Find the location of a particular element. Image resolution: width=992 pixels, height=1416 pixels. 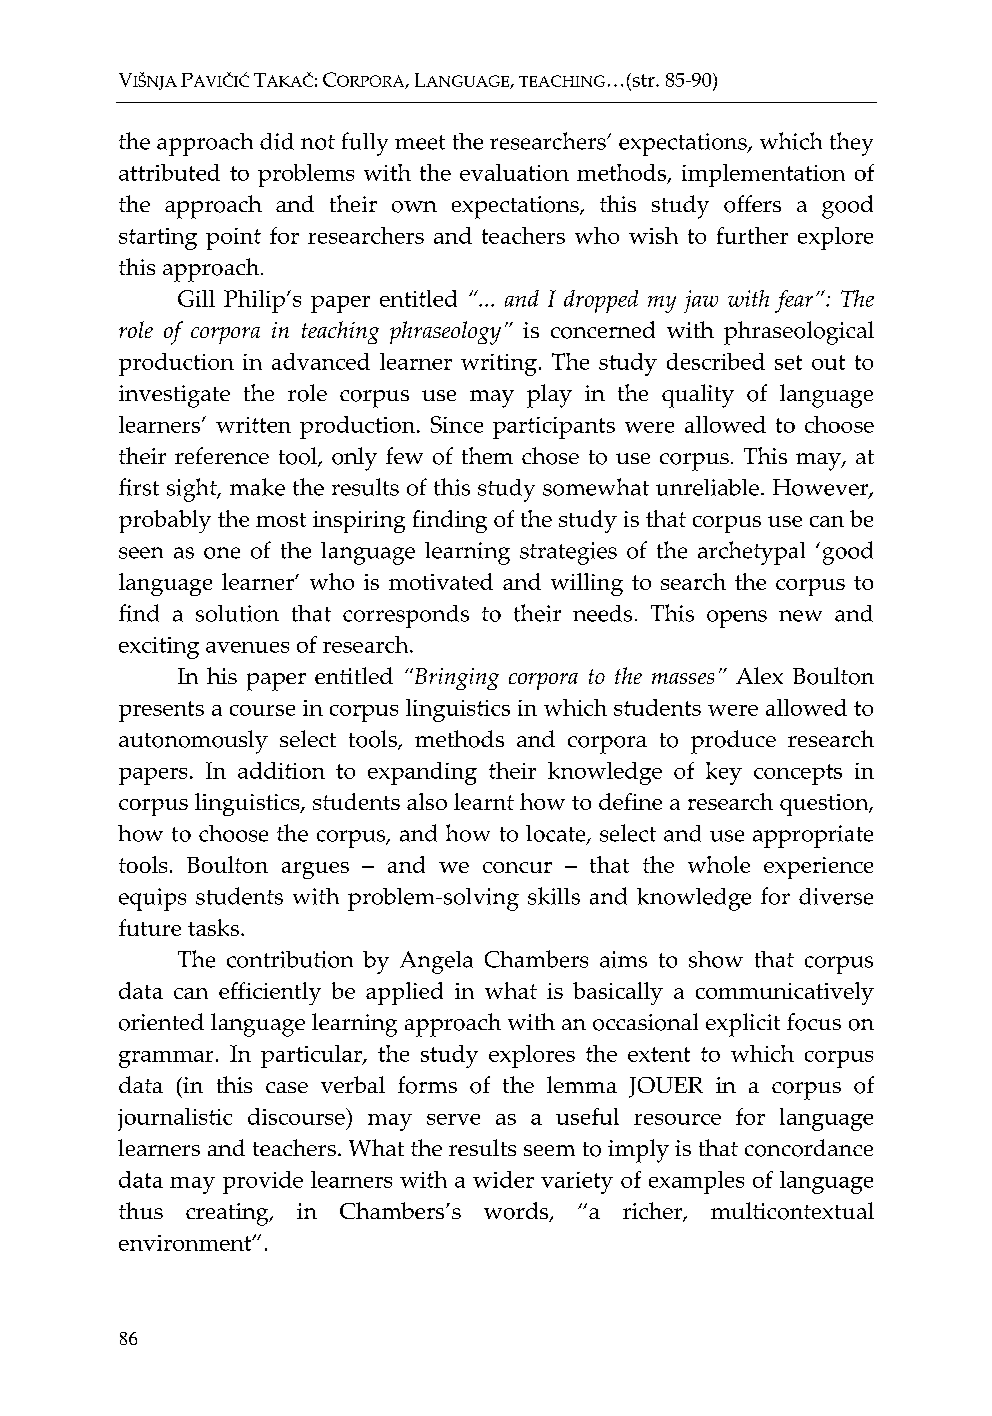

set is located at coordinates (788, 362).
